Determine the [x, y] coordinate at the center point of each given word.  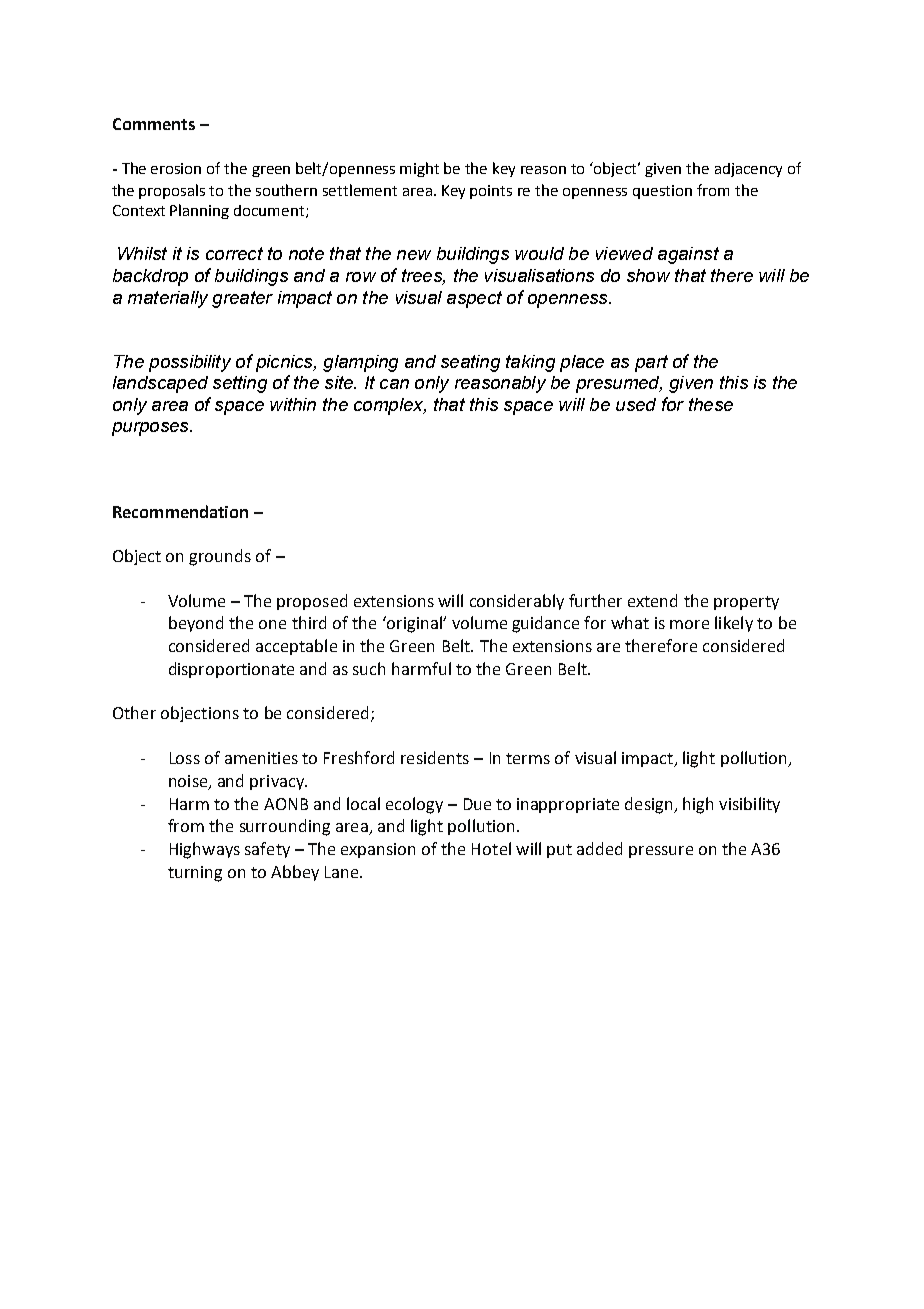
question [662, 192]
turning [195, 874]
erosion [176, 168]
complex [390, 406]
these [711, 404]
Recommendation [180, 511]
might [419, 169]
